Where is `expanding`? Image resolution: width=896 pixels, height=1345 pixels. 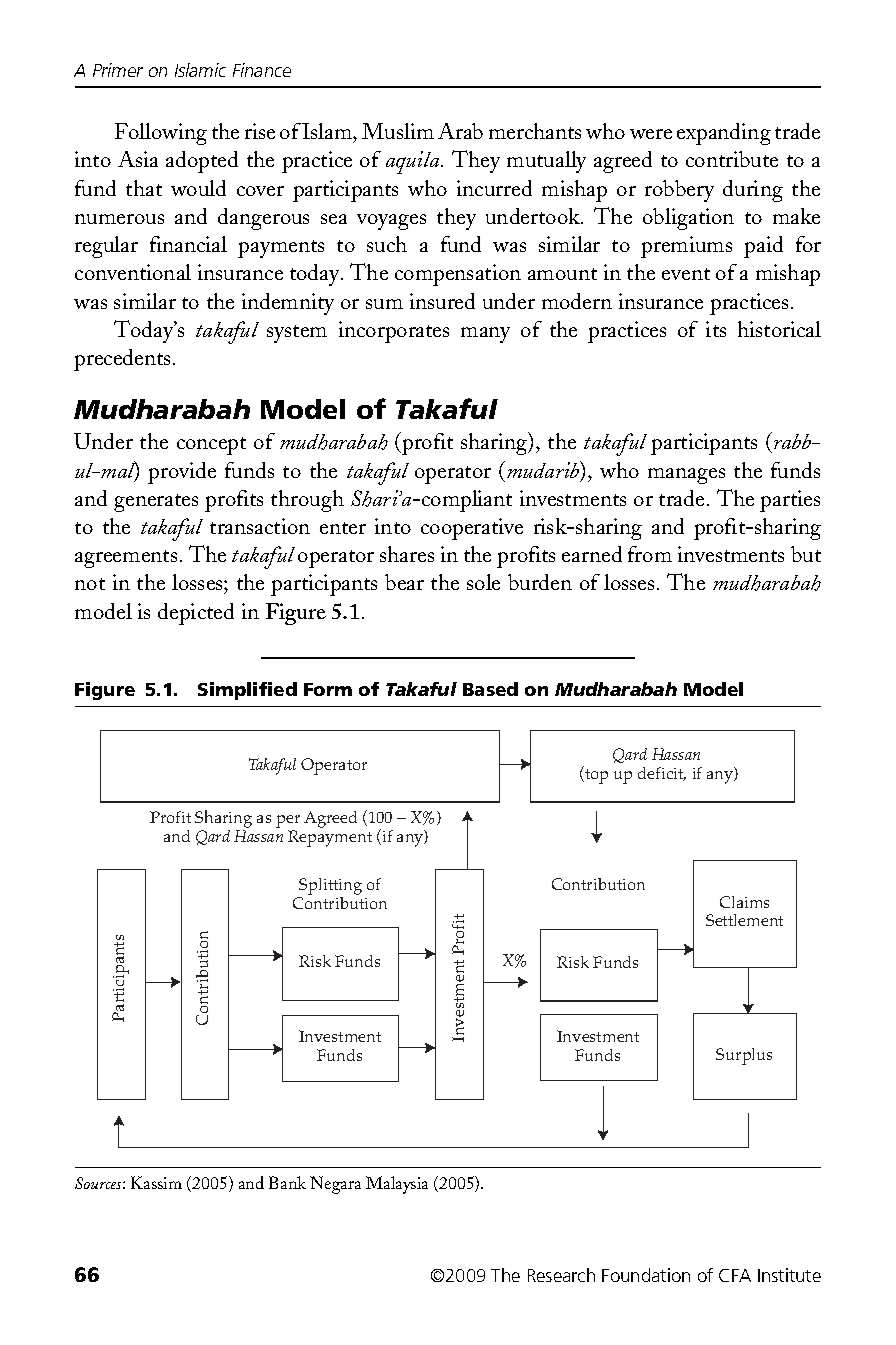 expanding is located at coordinates (724, 134).
